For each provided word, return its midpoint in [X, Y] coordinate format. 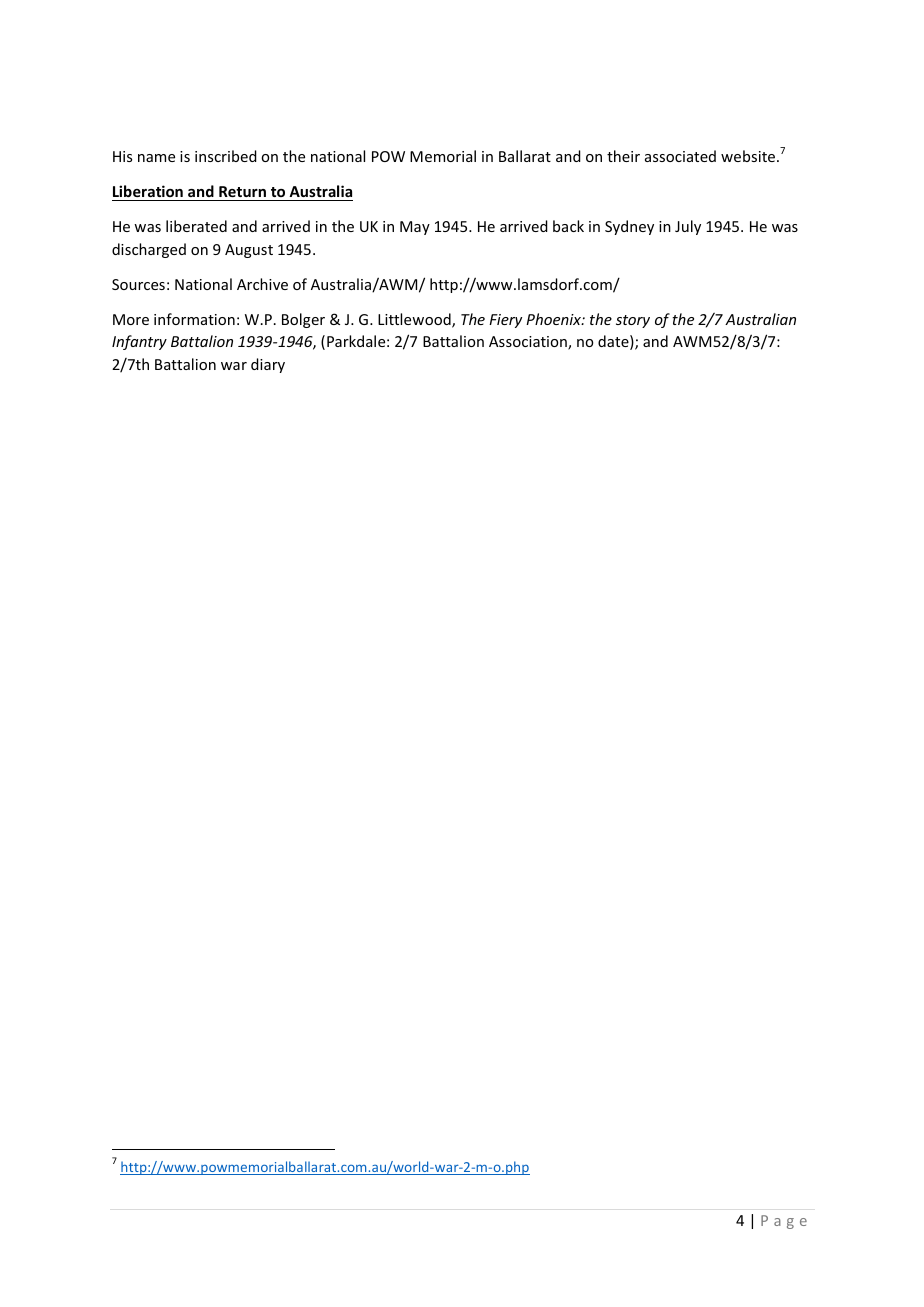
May [415, 228]
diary [268, 365]
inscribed [226, 156]
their [623, 156]
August [249, 251]
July [688, 227]
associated [680, 156]
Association [529, 343]
